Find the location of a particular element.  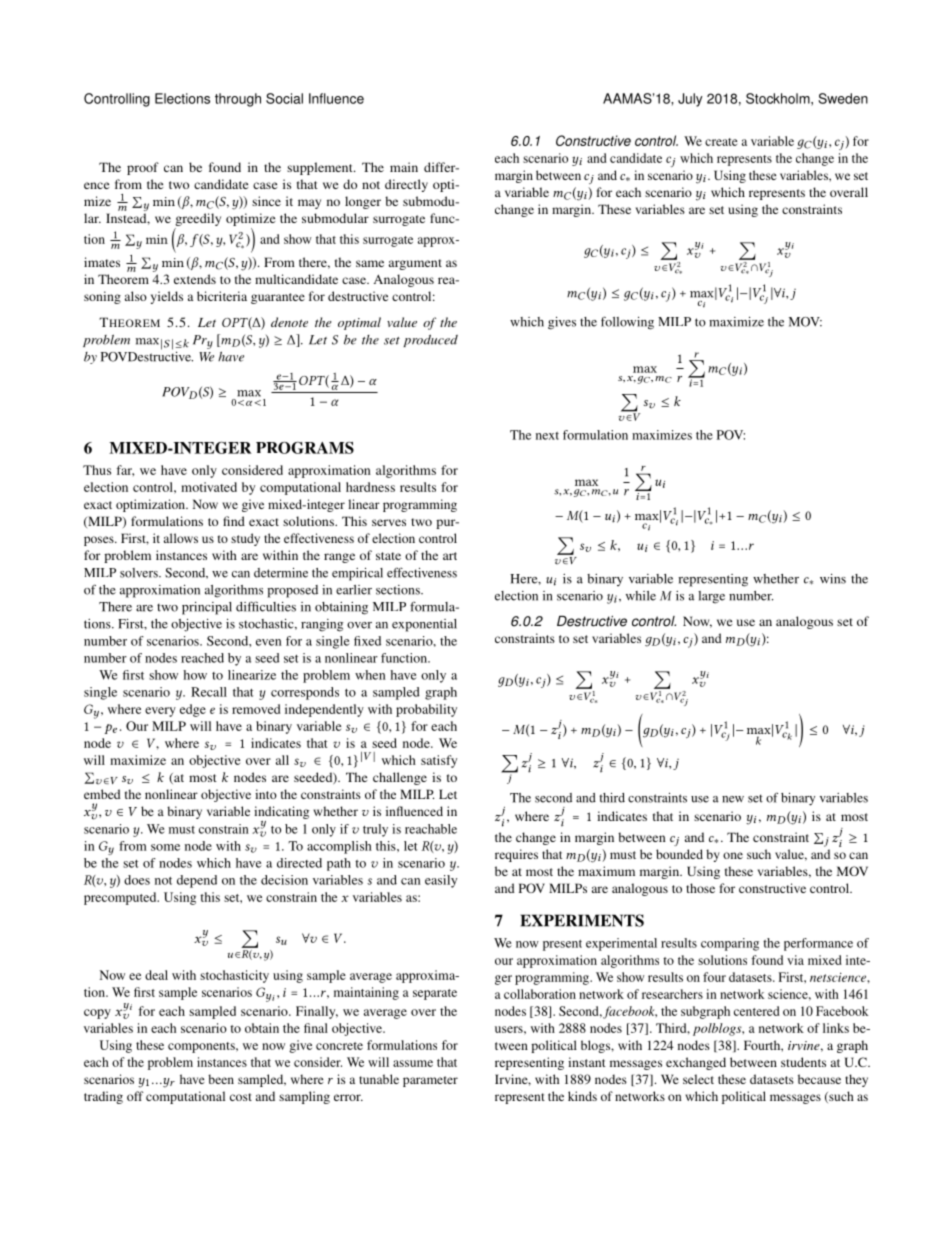

probability is located at coordinates (426, 710).
